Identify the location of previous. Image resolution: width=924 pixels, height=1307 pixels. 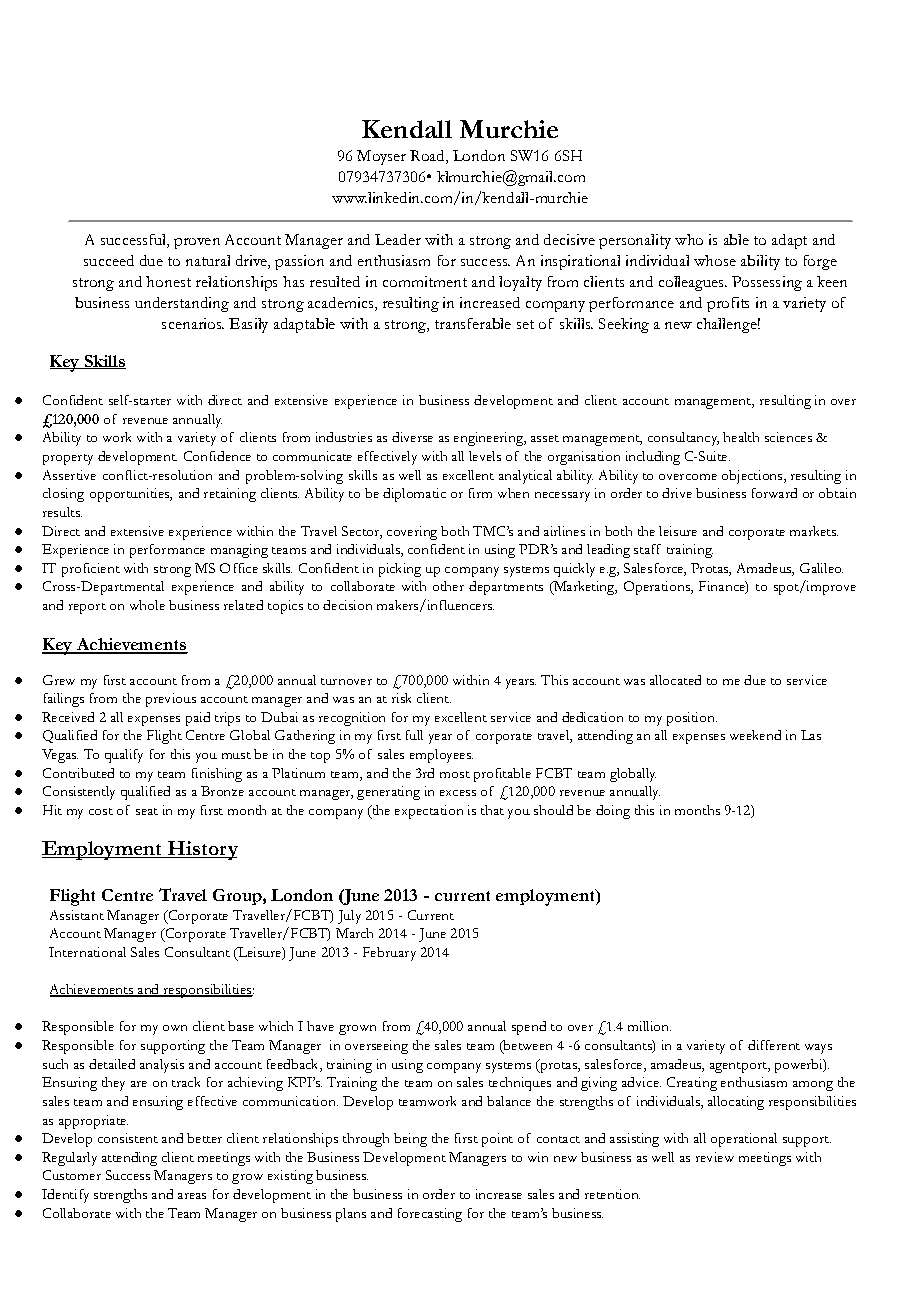
(171, 700).
